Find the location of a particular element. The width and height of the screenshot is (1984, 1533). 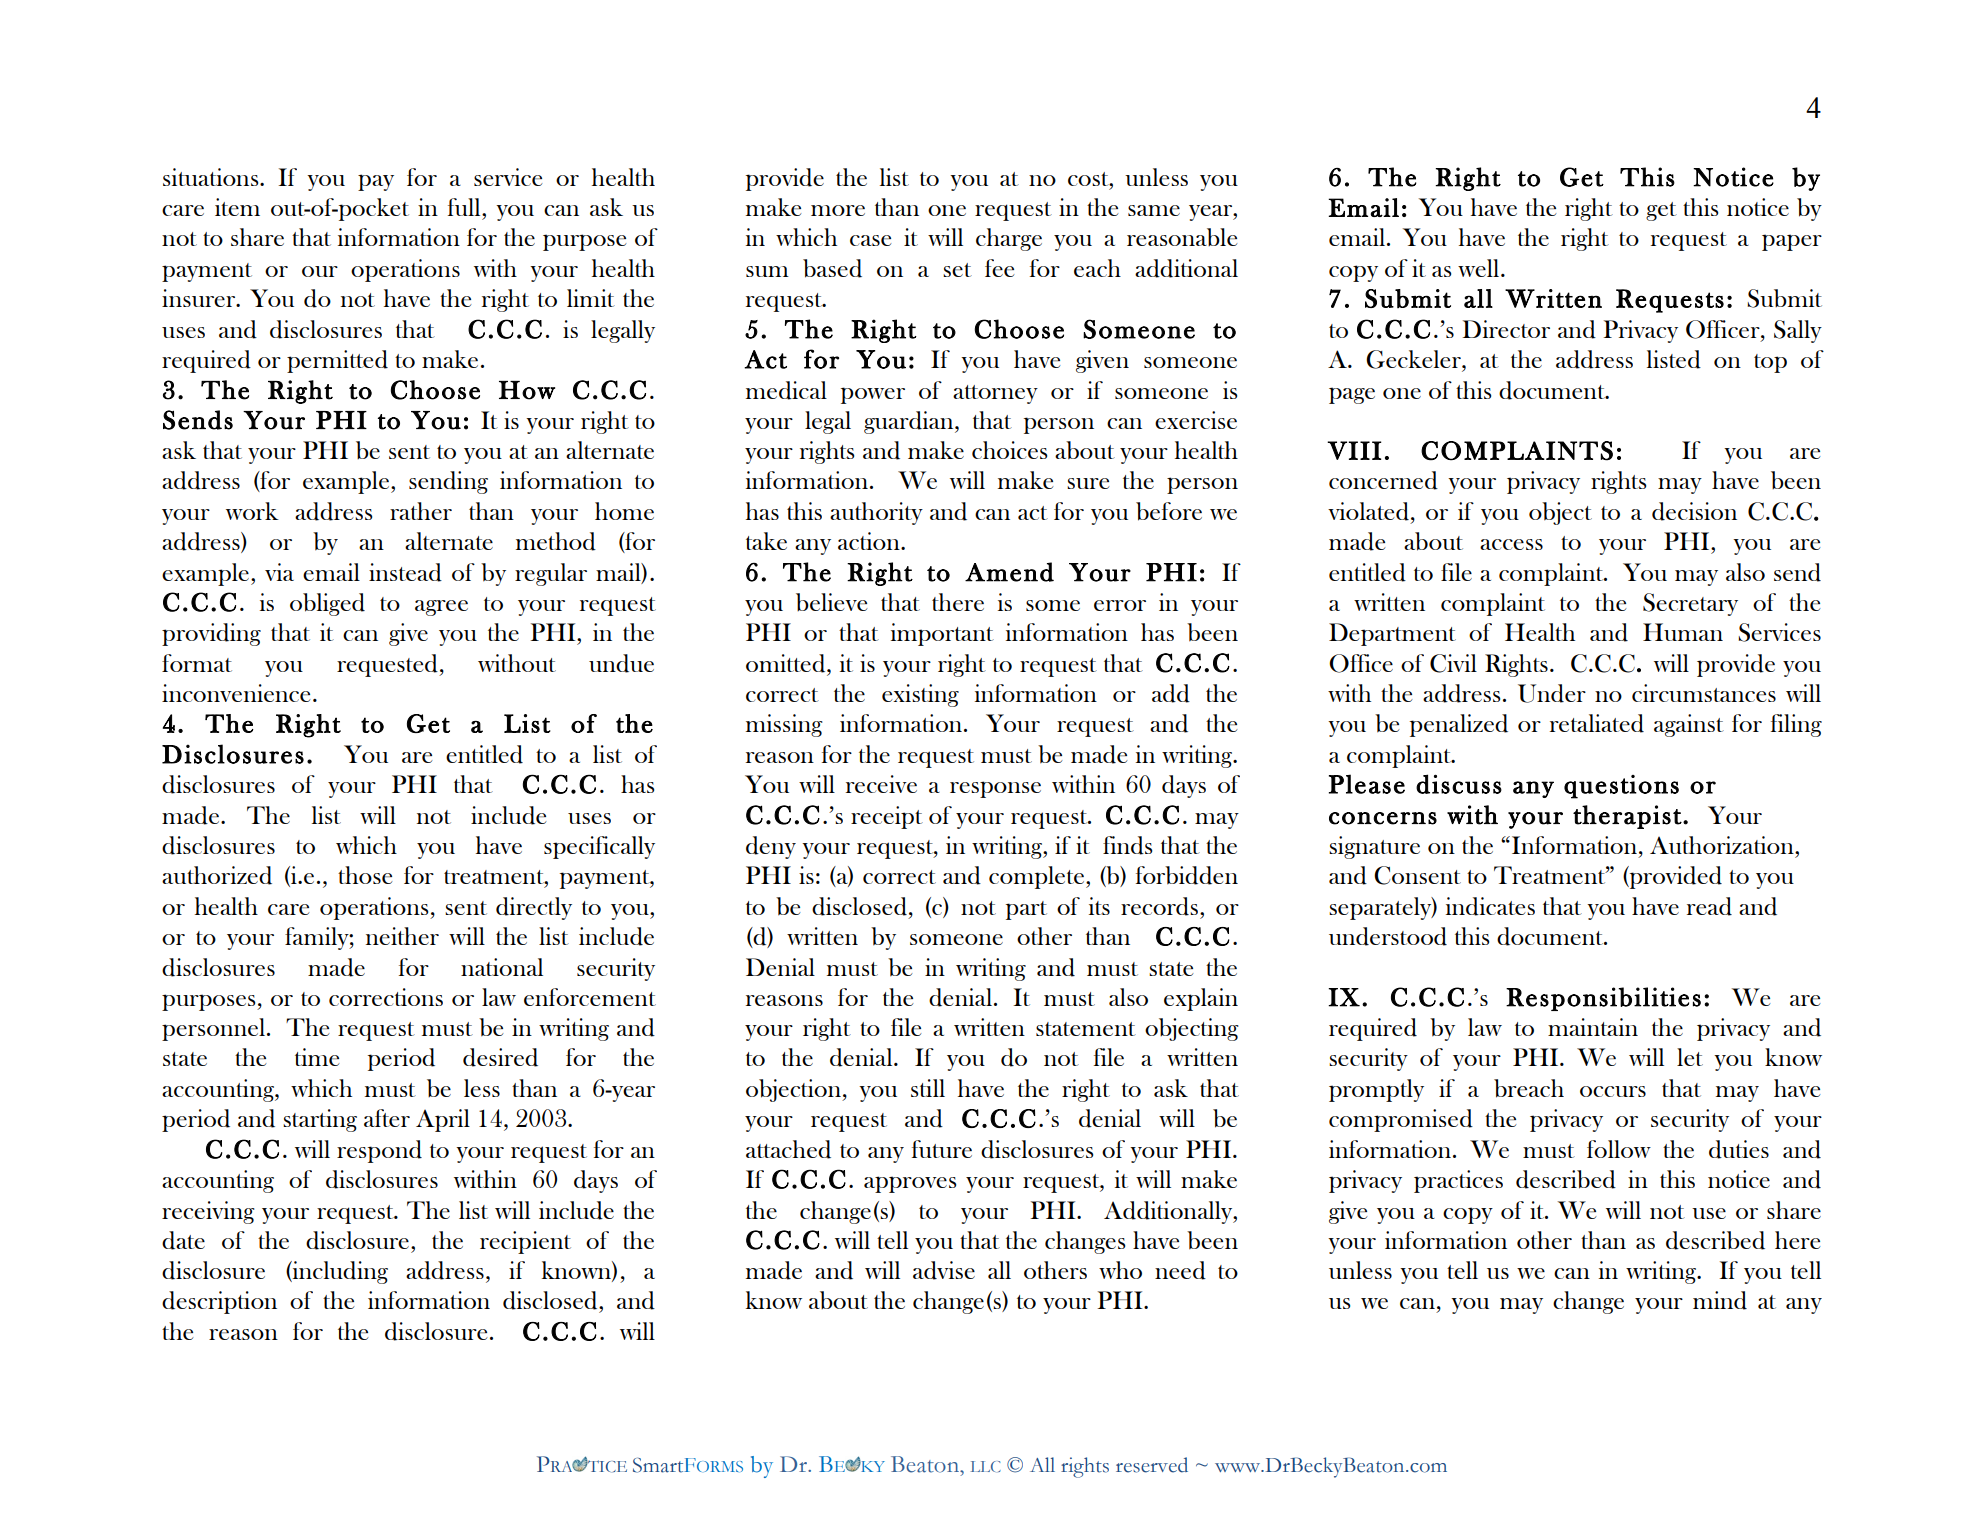

well is located at coordinates (1480, 268).
